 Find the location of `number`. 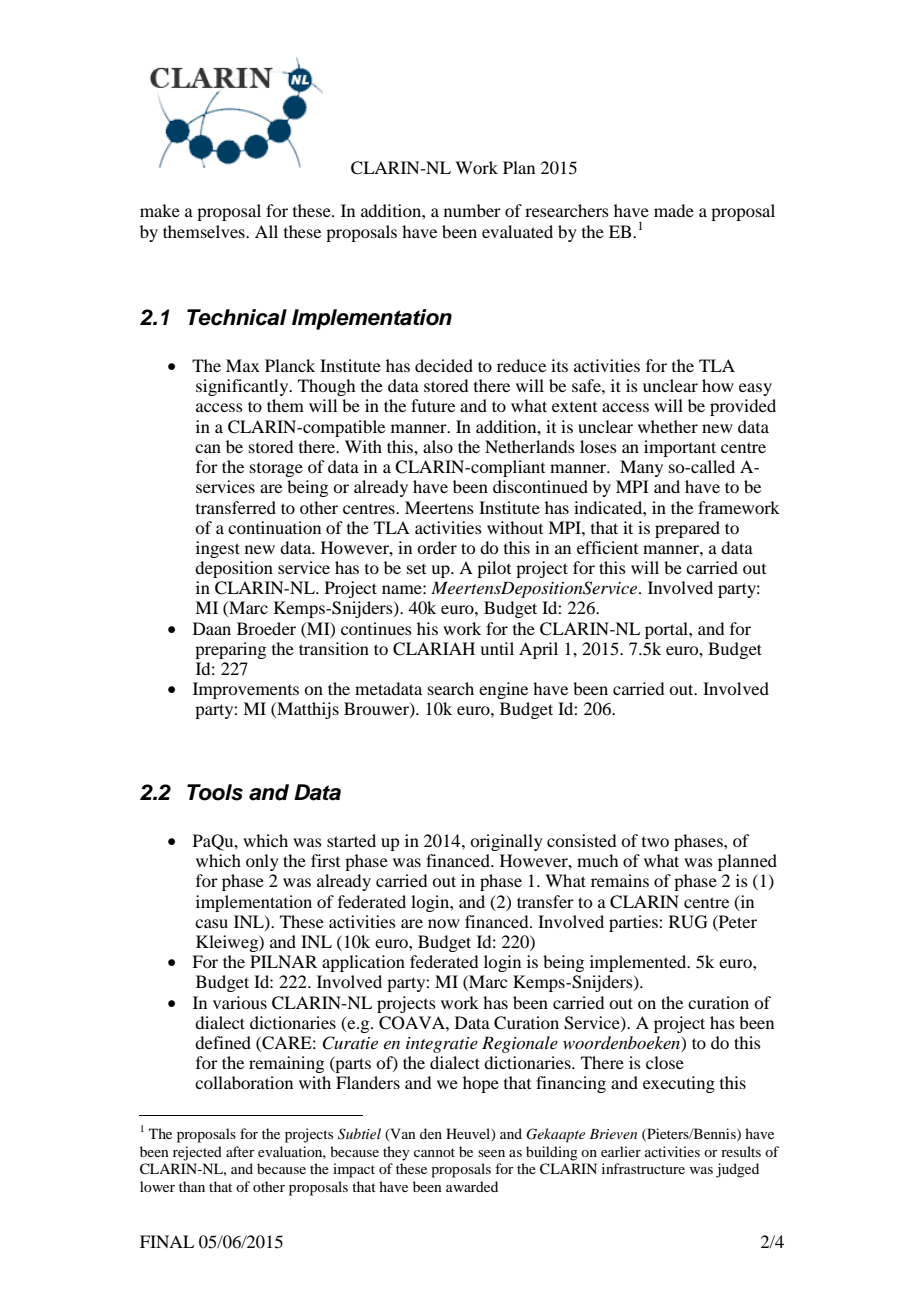

number is located at coordinates (472, 210).
